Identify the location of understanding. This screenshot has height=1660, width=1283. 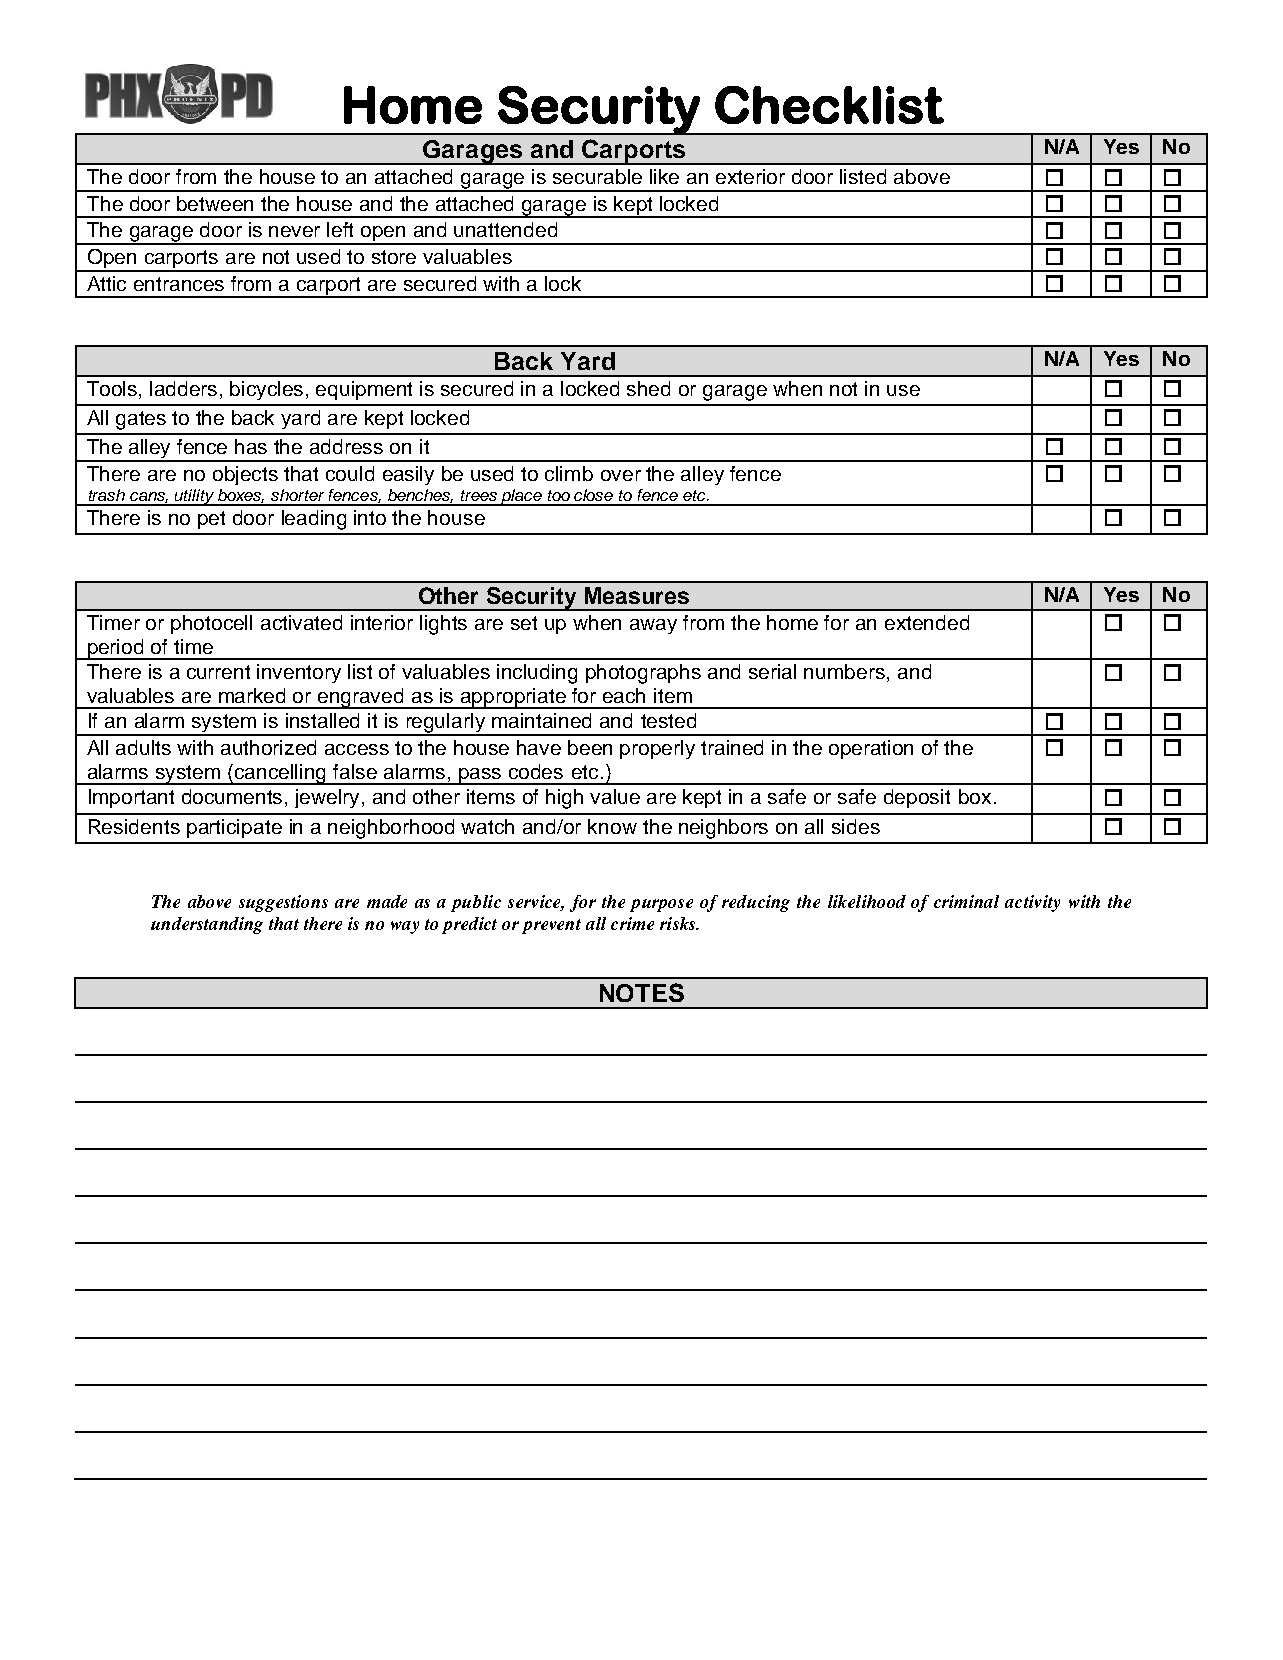
(207, 925).
